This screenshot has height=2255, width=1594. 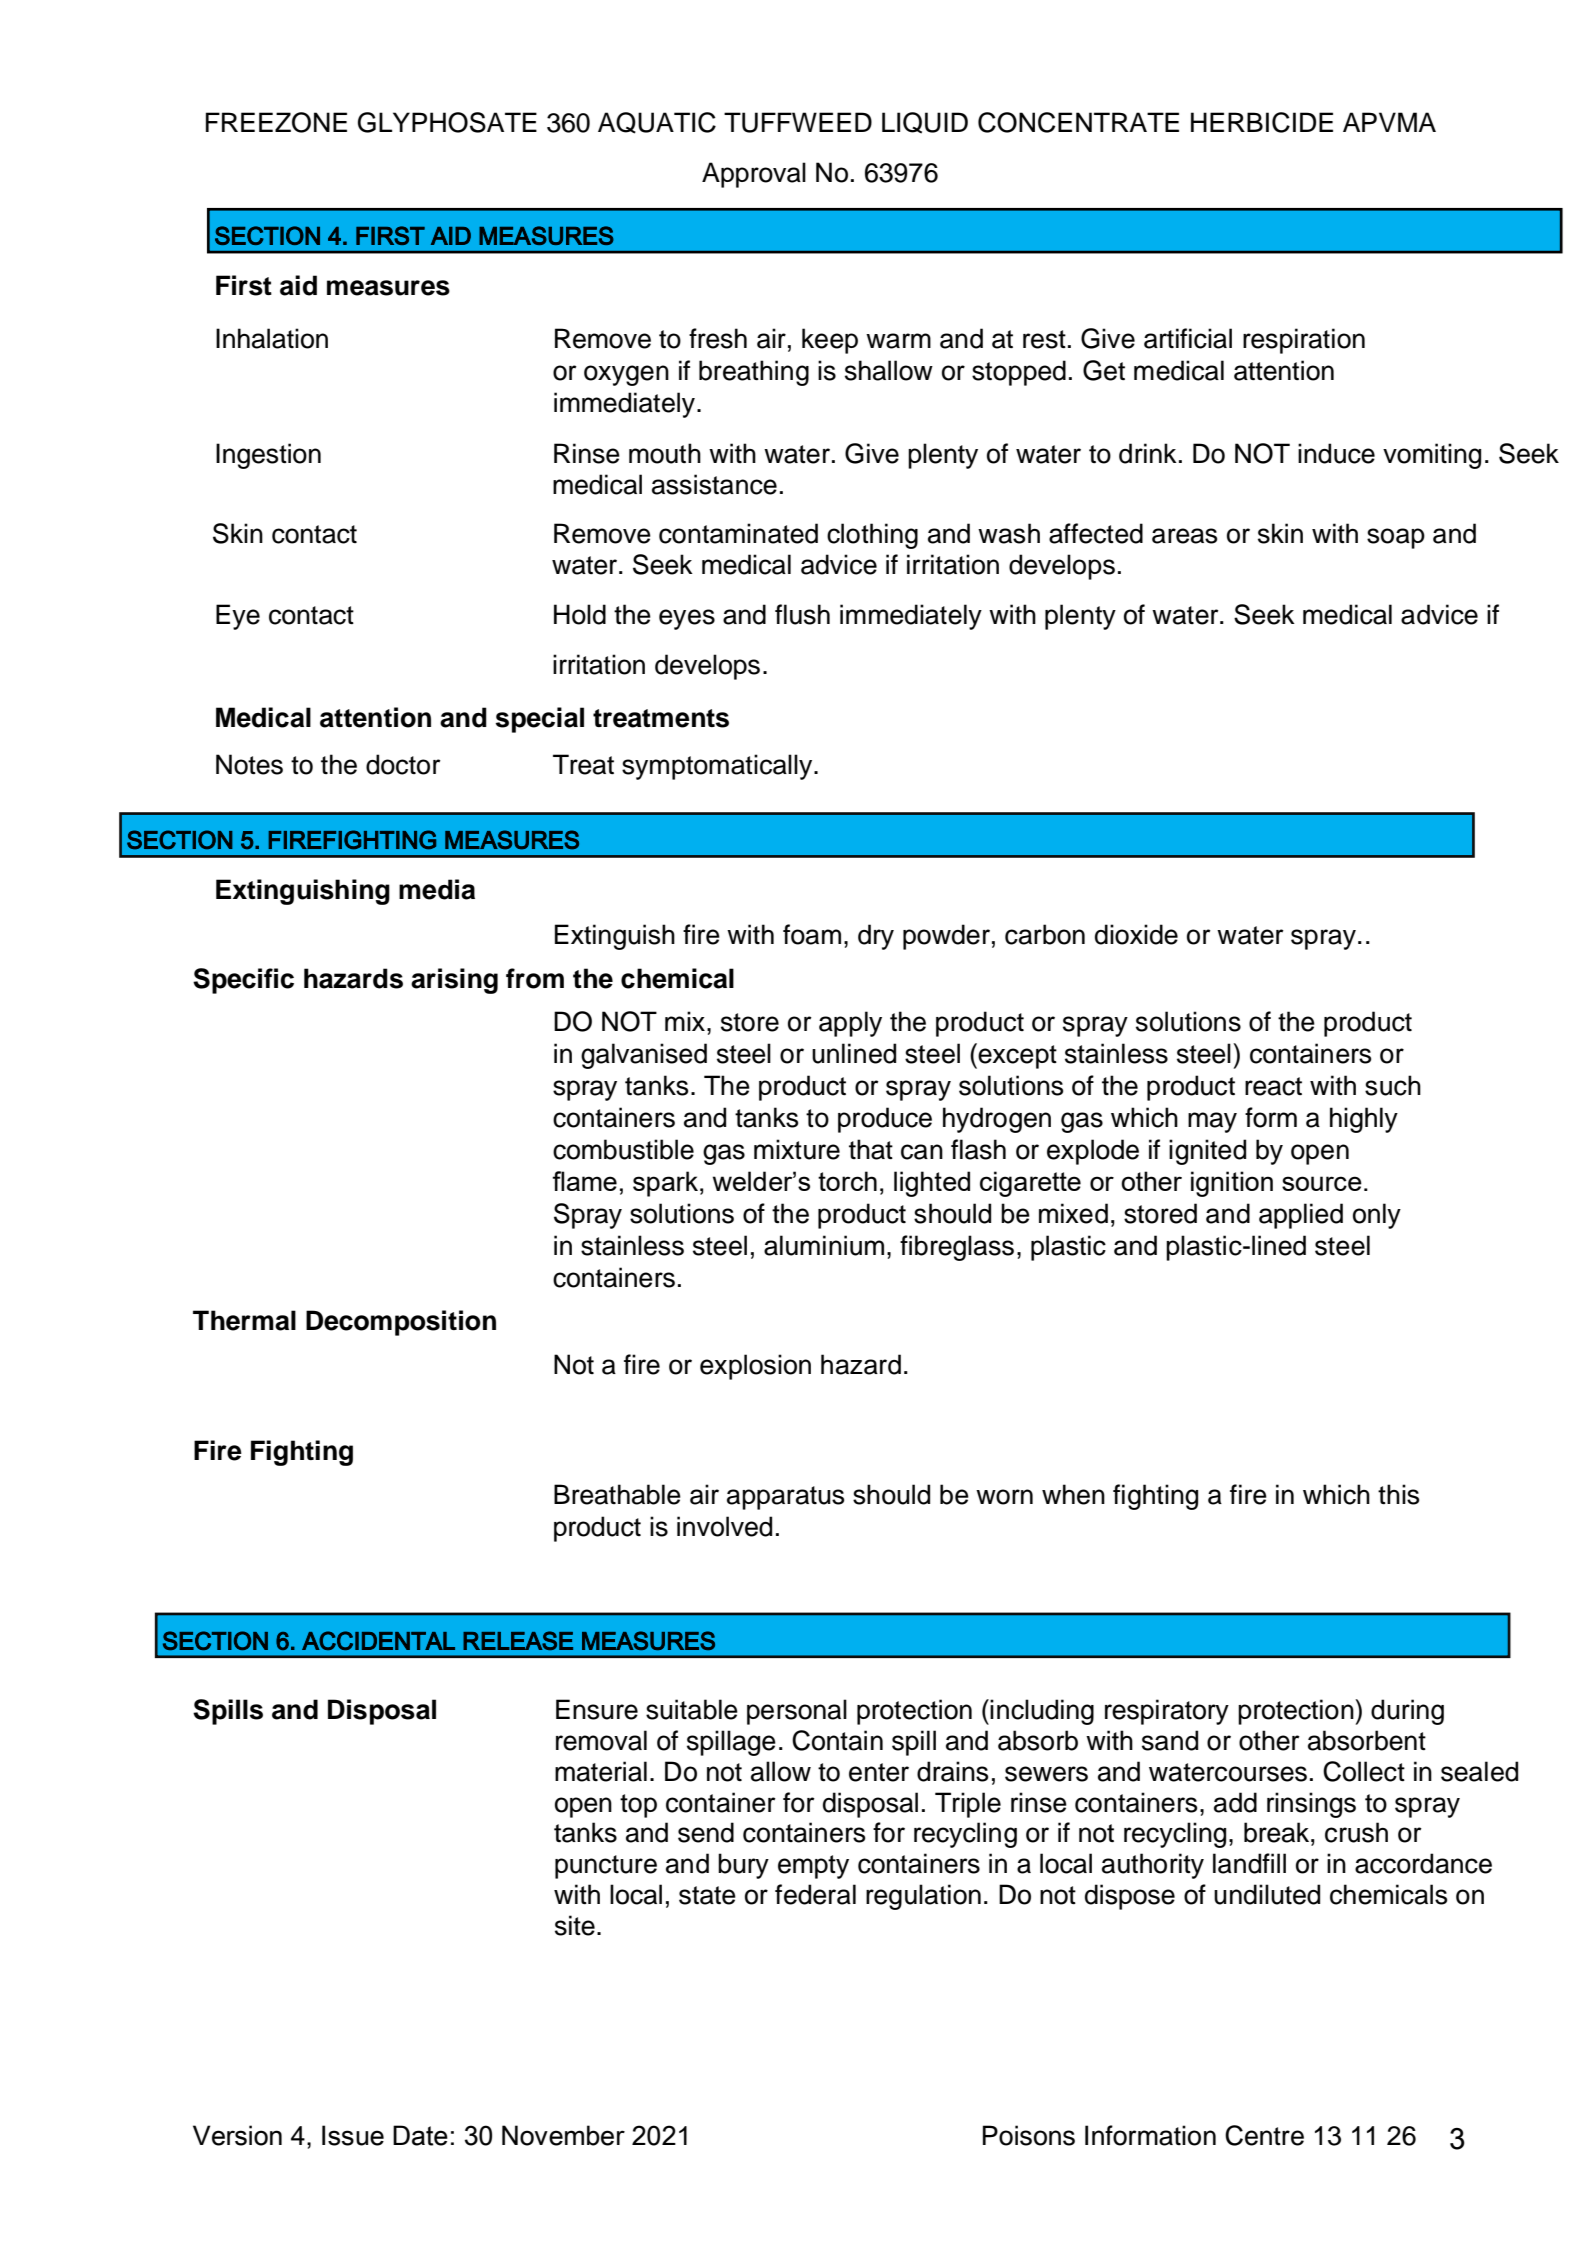 I want to click on Issue, so click(x=353, y=2135).
